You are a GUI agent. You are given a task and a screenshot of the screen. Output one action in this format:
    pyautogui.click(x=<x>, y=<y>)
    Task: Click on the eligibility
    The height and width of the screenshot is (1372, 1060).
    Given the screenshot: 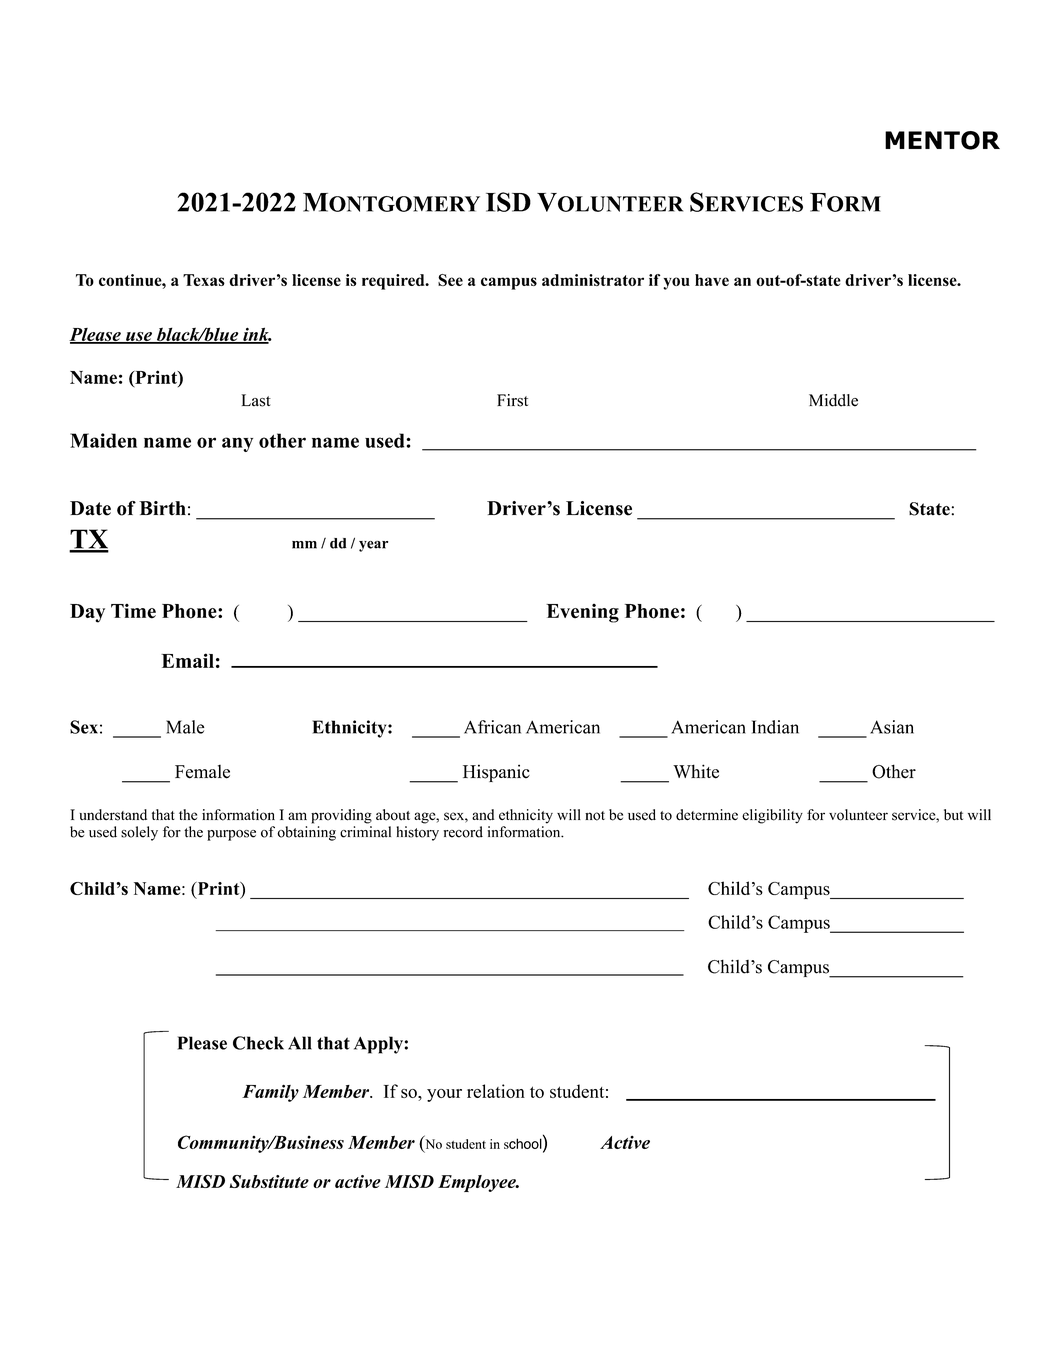 What is the action you would take?
    pyautogui.click(x=772, y=816)
